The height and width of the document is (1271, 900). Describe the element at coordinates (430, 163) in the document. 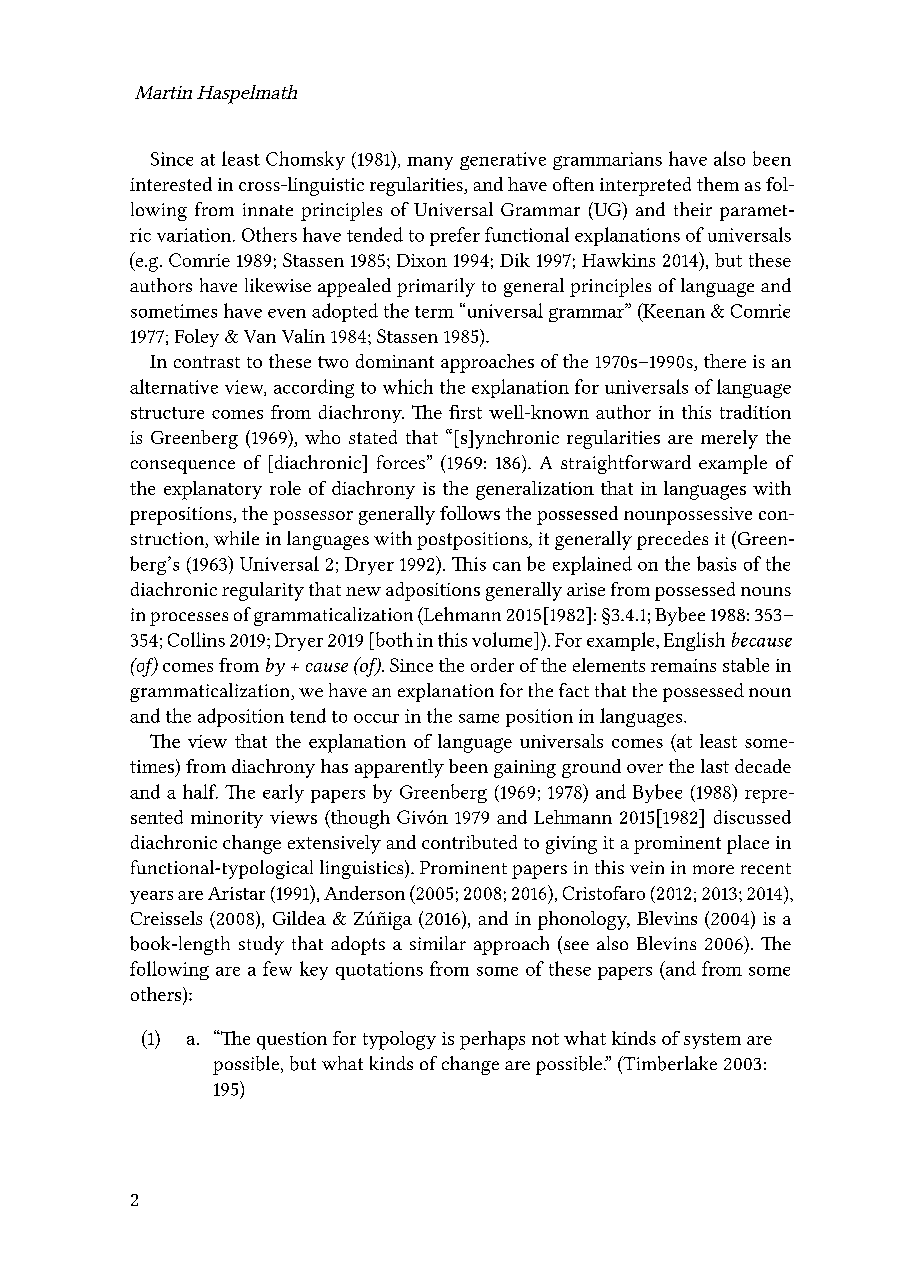

I see `many` at that location.
